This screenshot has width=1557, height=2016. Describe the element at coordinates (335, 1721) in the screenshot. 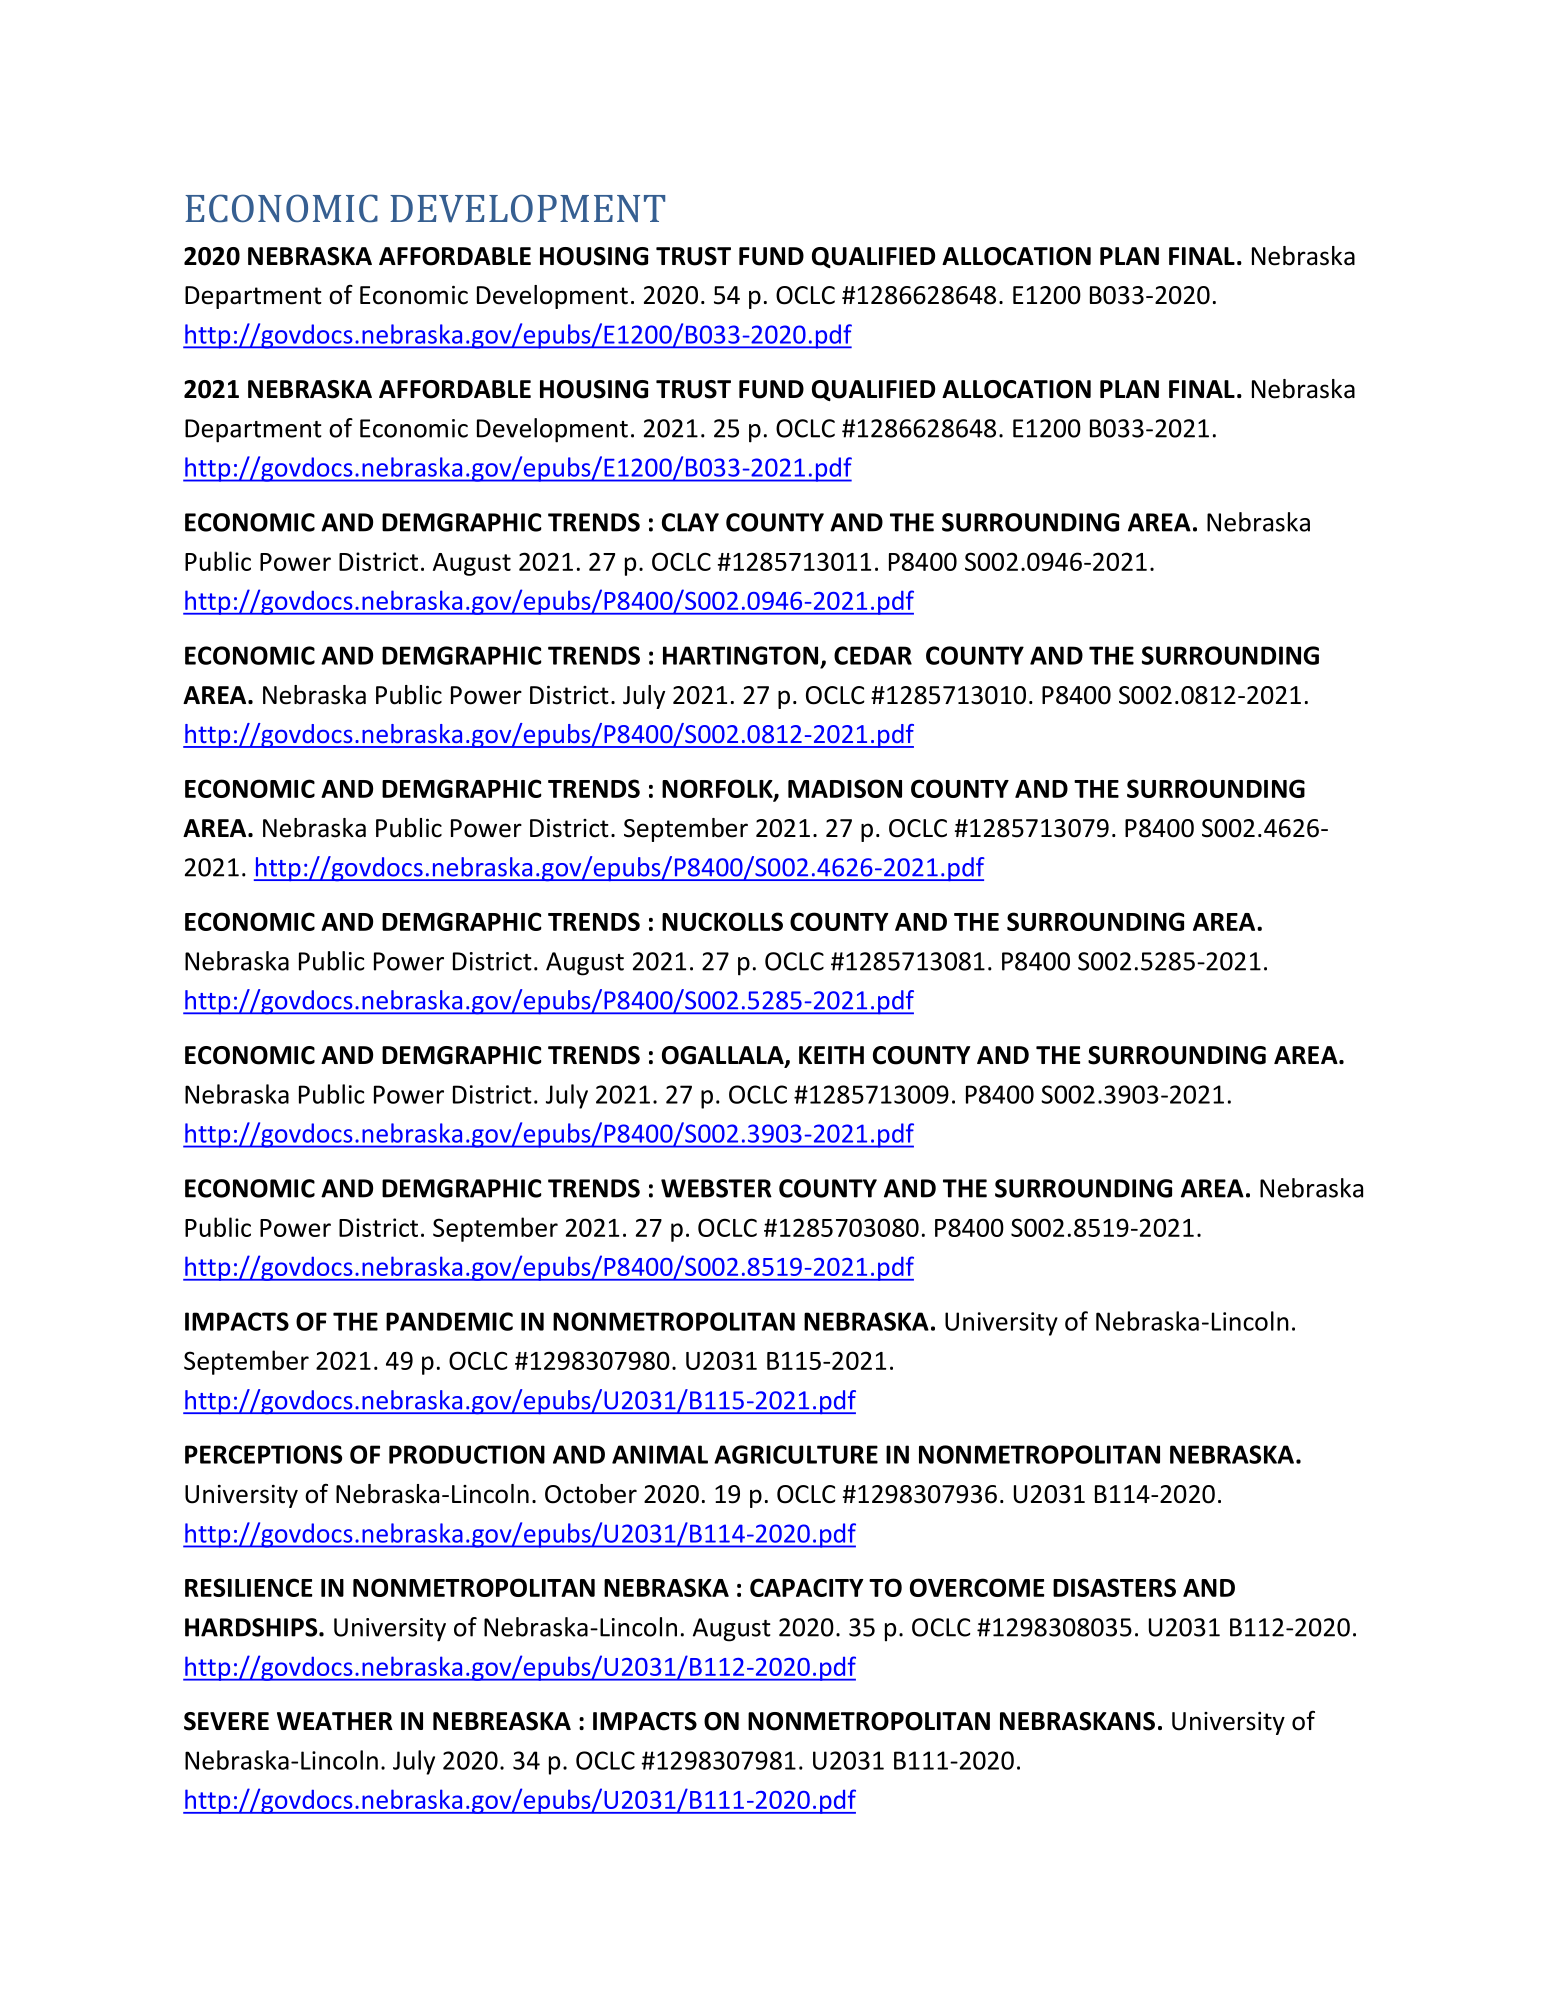

I see `WEATHER` at that location.
